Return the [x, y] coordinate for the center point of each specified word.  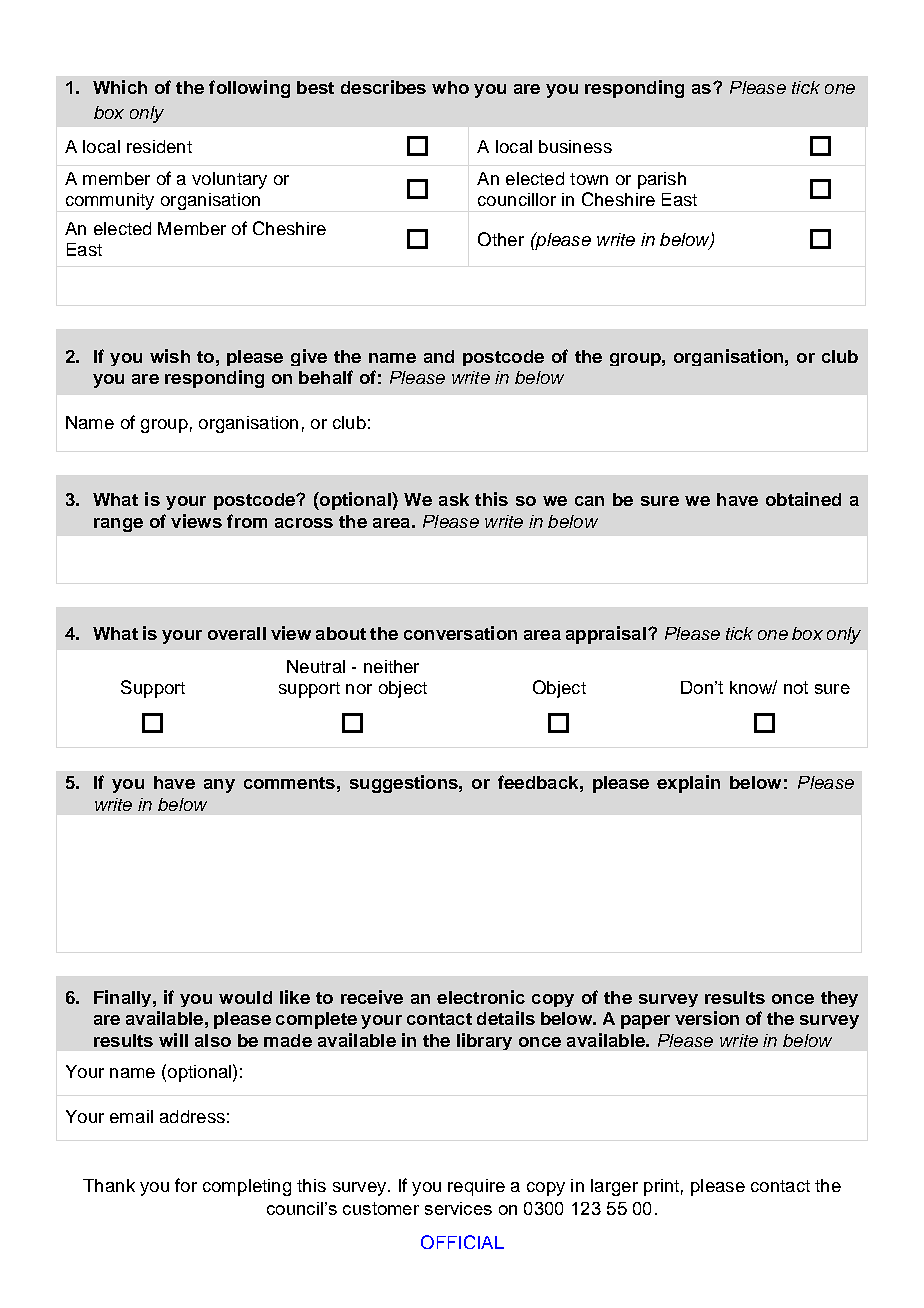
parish [662, 180]
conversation [460, 633]
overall [237, 633]
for [186, 1185]
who [450, 87]
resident [159, 146]
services [458, 1208]
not [796, 687]
